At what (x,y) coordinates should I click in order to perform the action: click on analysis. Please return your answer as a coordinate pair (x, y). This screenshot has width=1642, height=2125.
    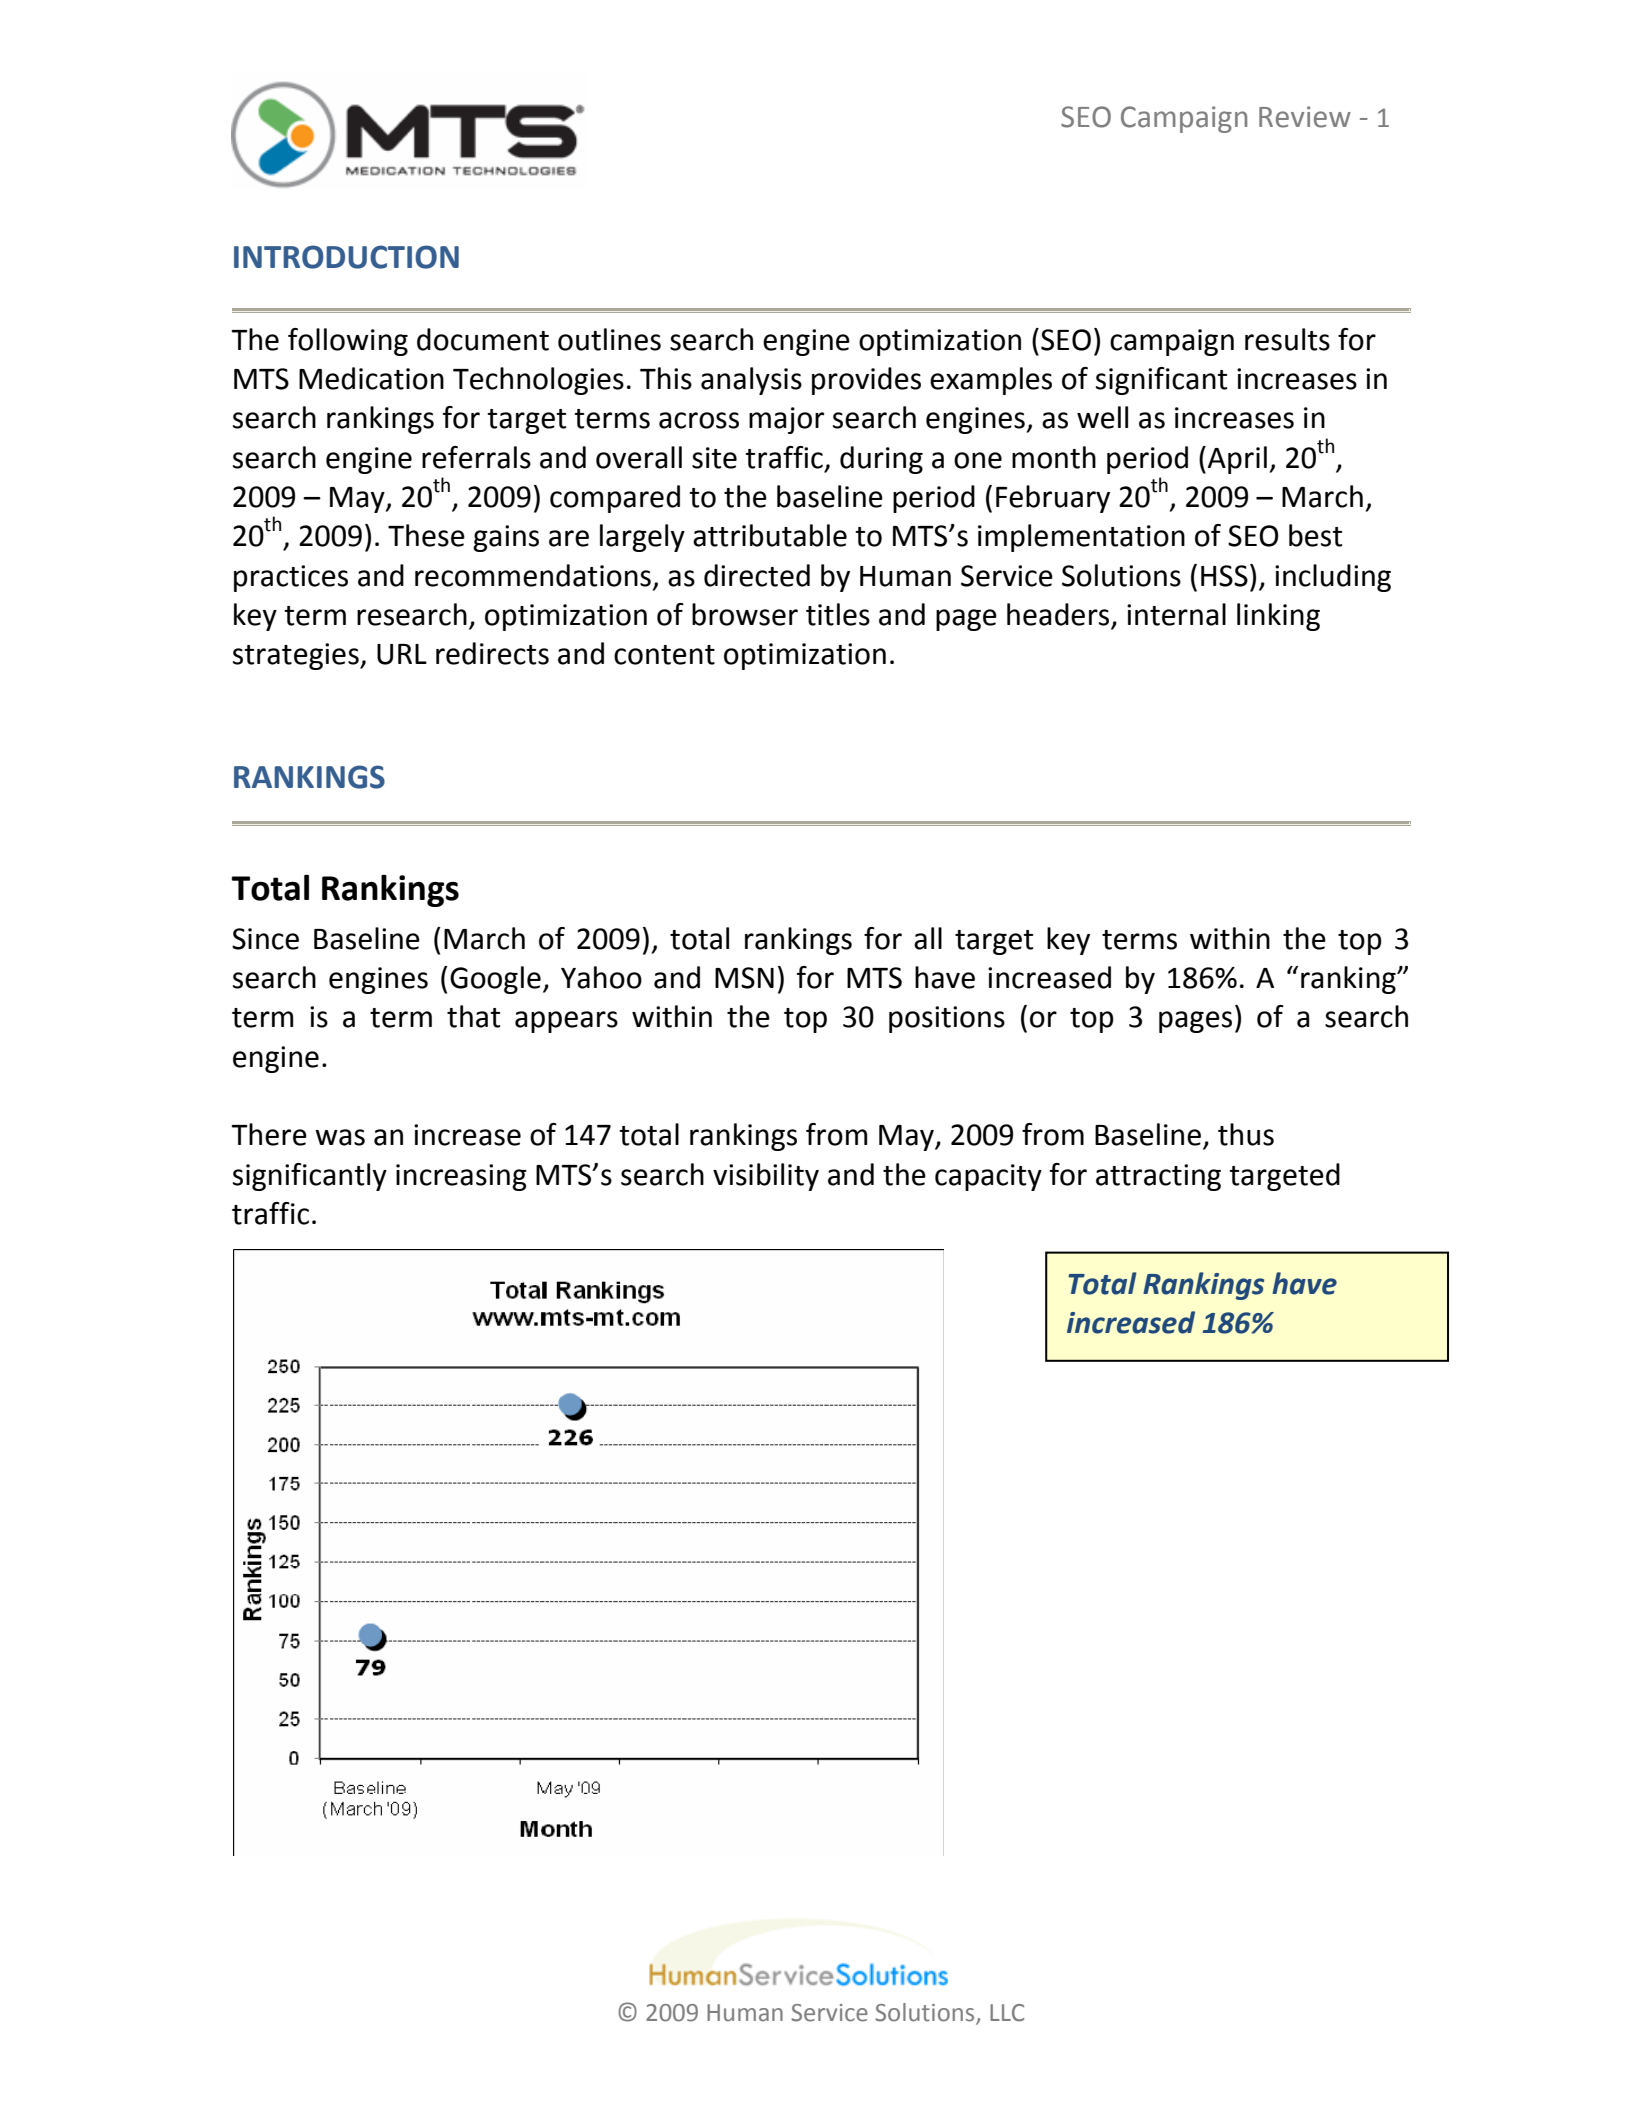
    Looking at the image, I should click on (751, 381).
